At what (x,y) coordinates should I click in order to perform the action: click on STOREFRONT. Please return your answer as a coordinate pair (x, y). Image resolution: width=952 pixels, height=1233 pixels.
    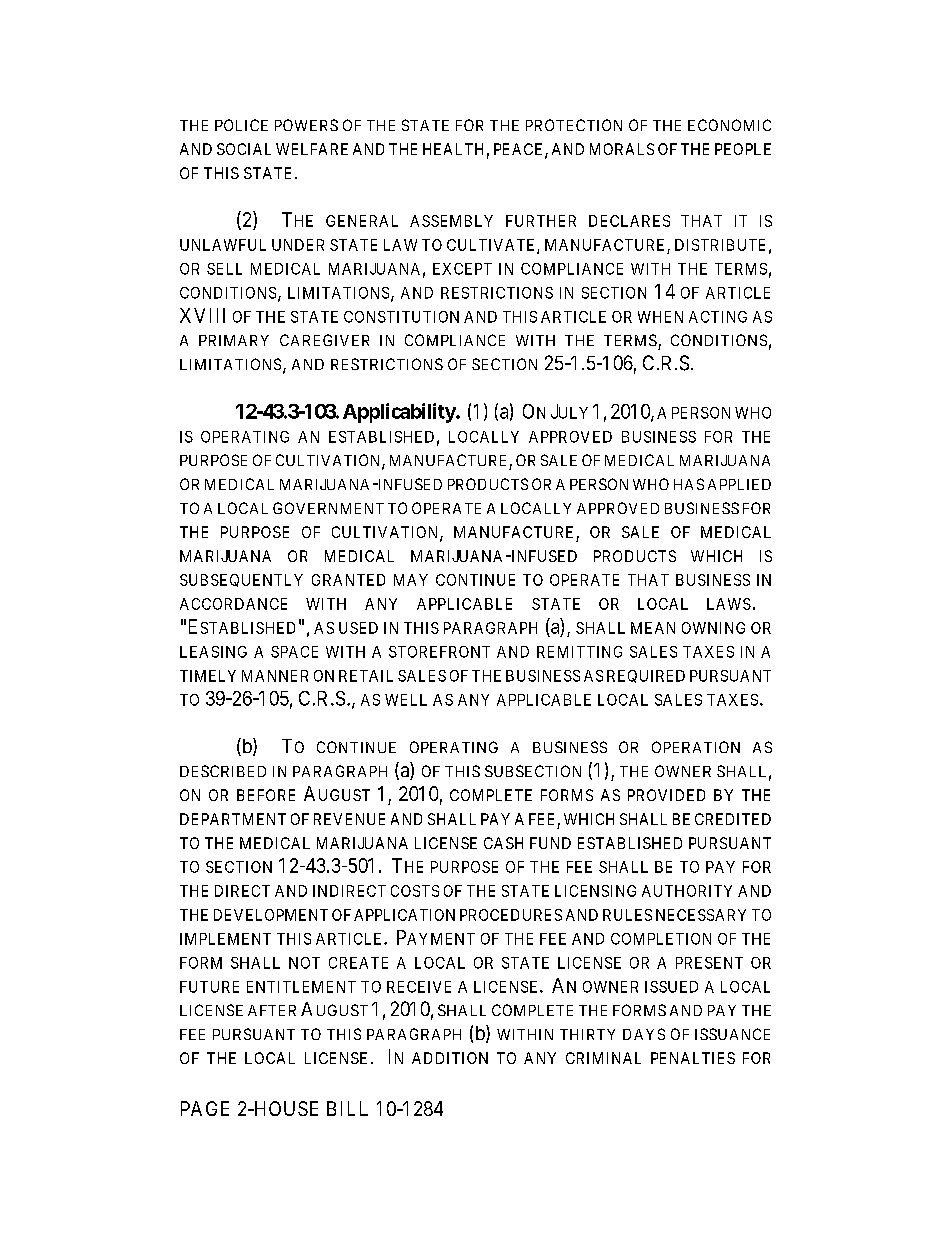
    Looking at the image, I should click on (439, 652).
